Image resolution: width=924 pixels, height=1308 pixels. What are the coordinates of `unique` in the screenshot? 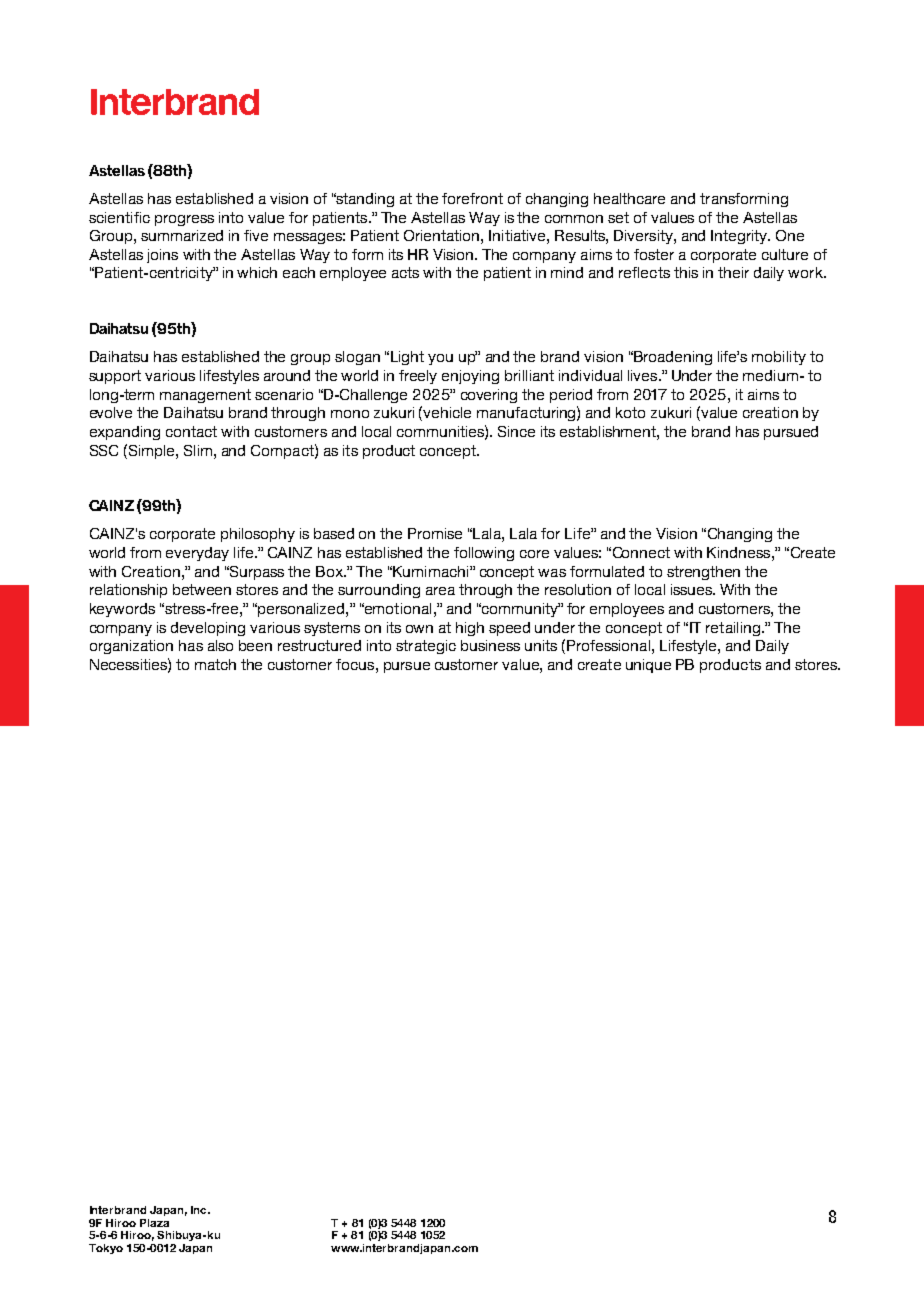 It's located at (648, 666).
